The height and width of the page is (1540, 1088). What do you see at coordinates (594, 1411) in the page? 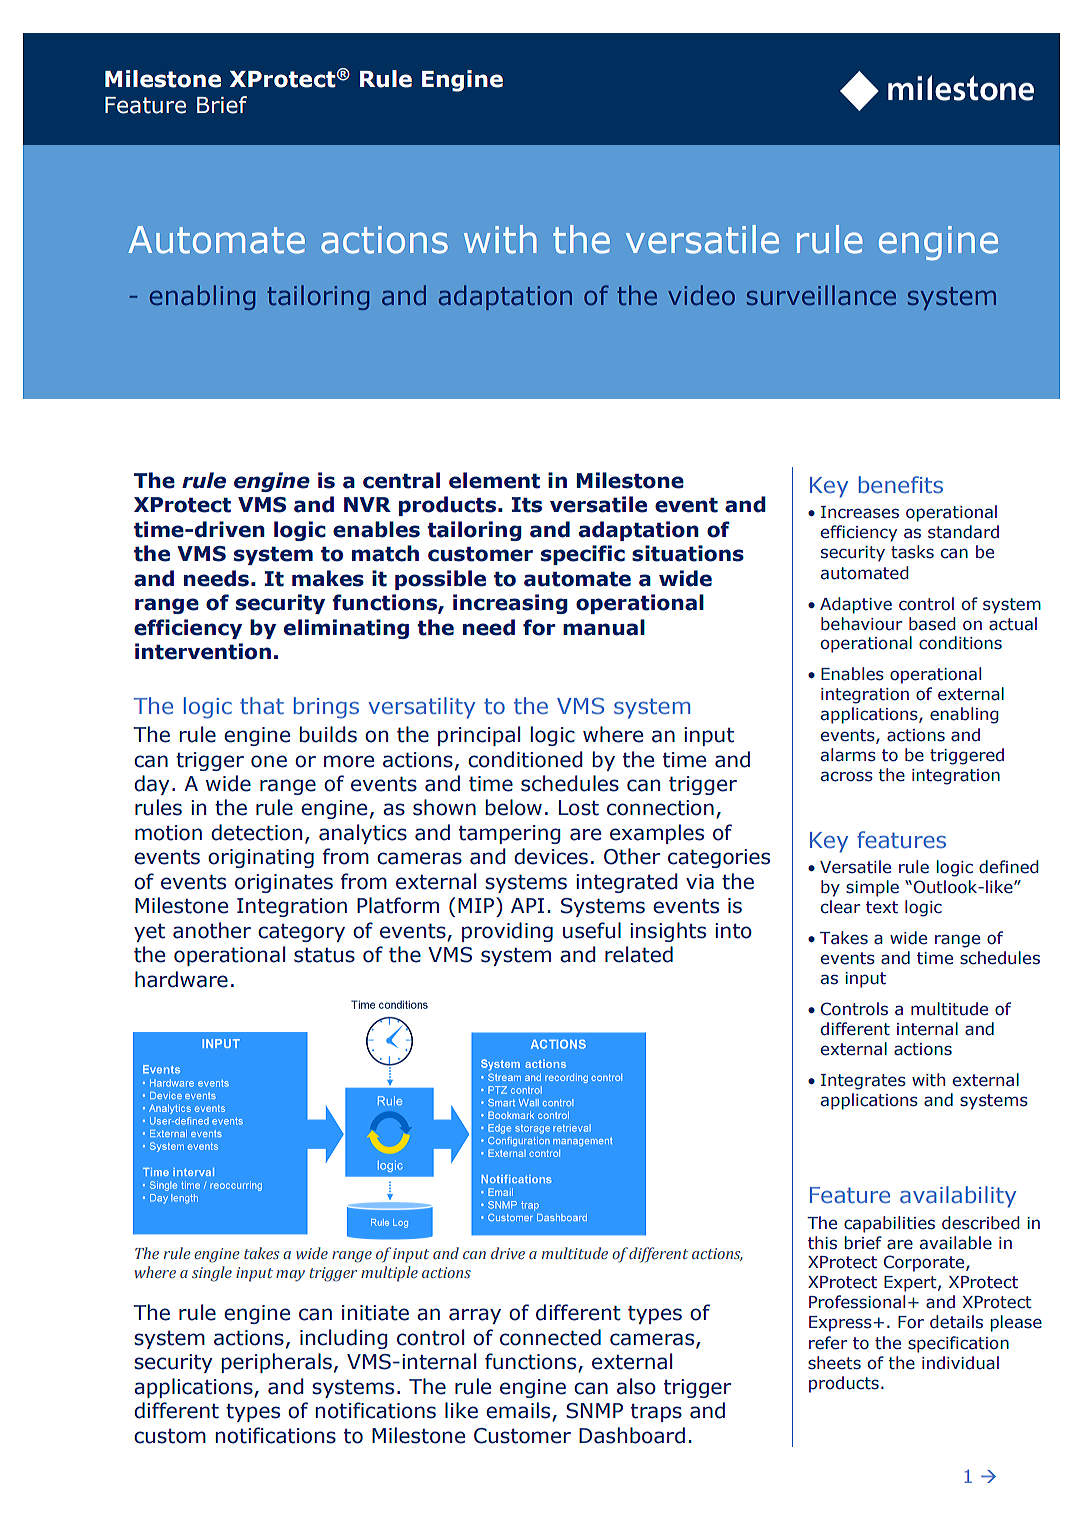
I see `SNMP` at bounding box center [594, 1411].
